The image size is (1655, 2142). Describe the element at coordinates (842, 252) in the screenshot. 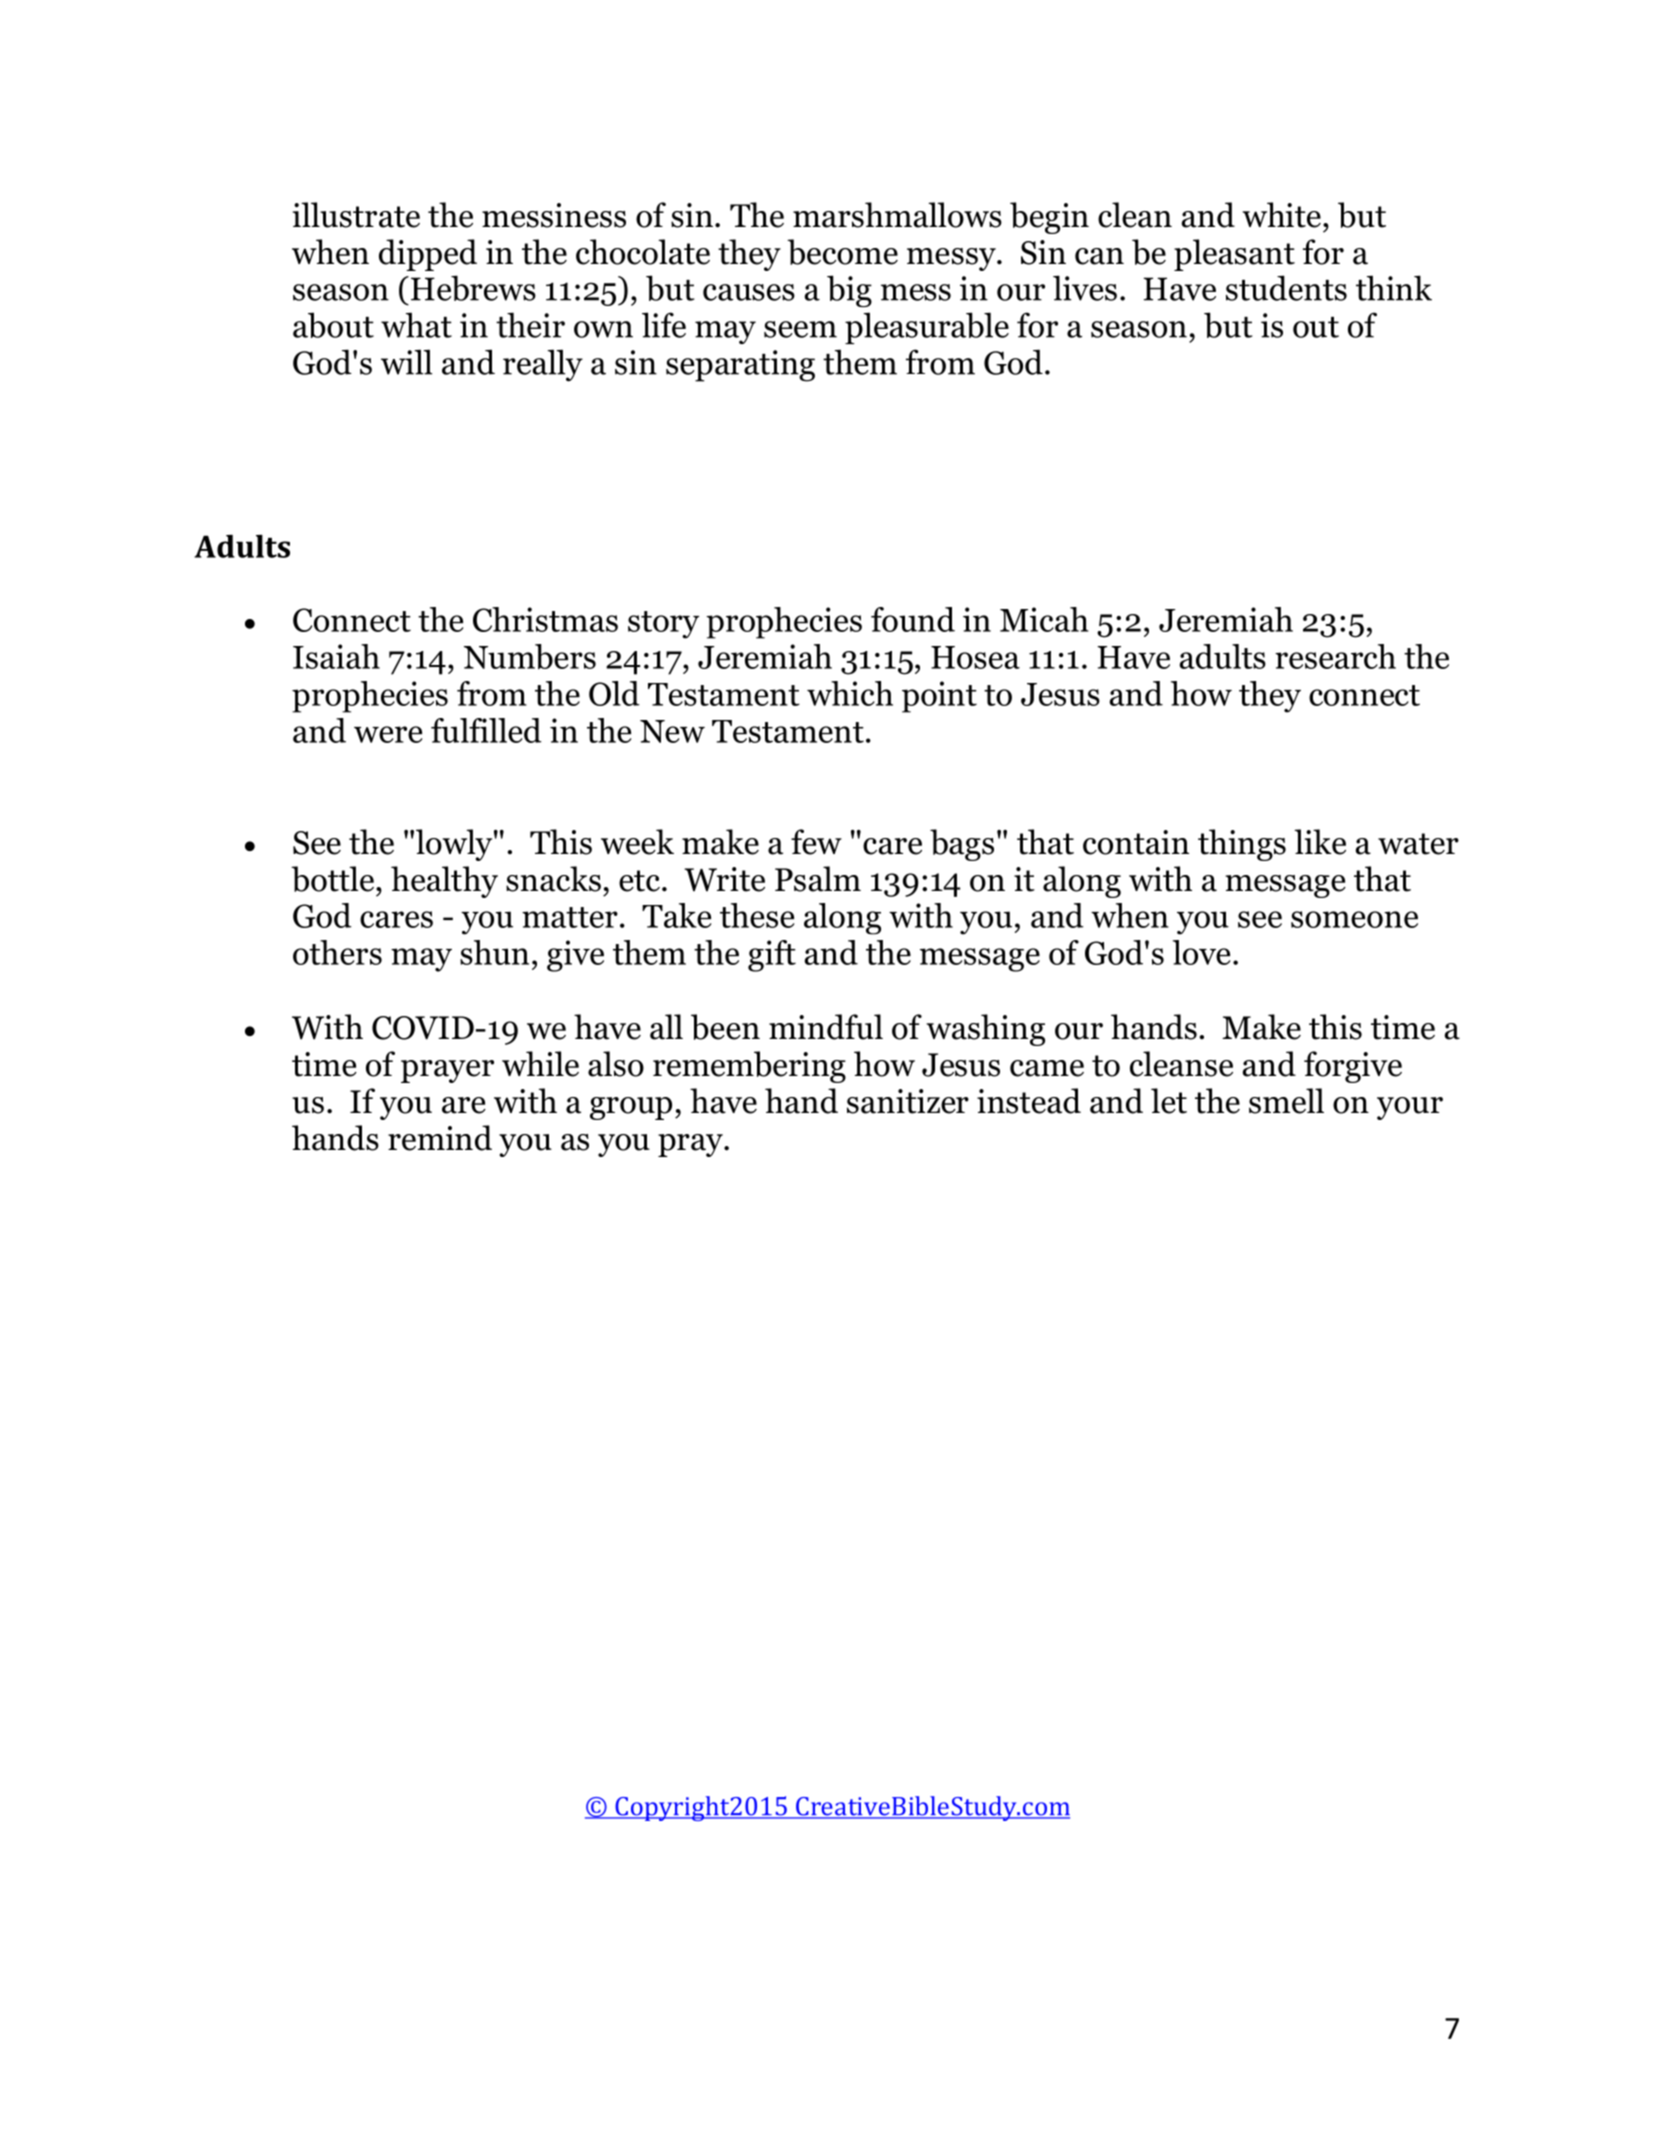

I see `become` at that location.
